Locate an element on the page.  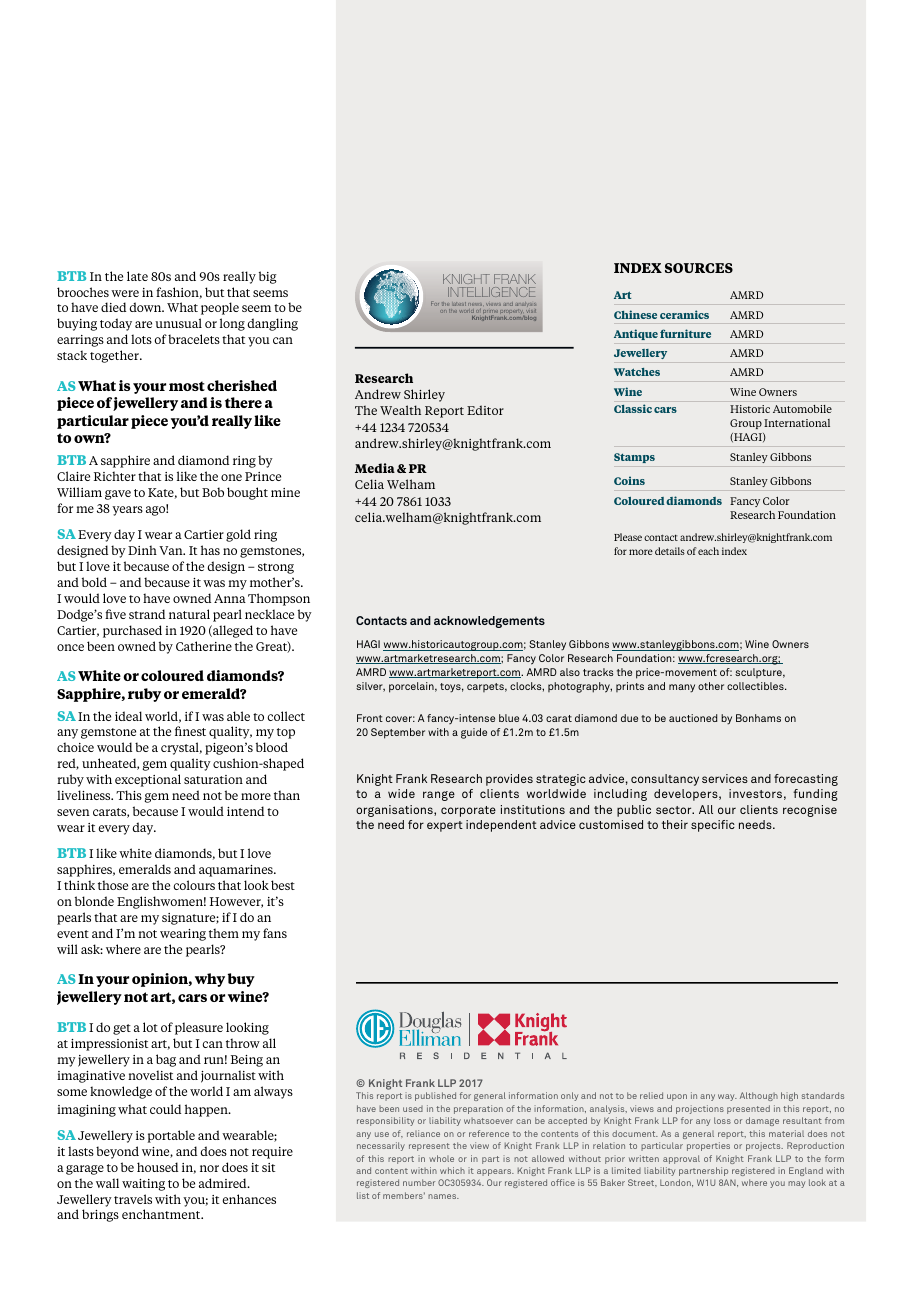
SOURCES is located at coordinates (699, 268).
